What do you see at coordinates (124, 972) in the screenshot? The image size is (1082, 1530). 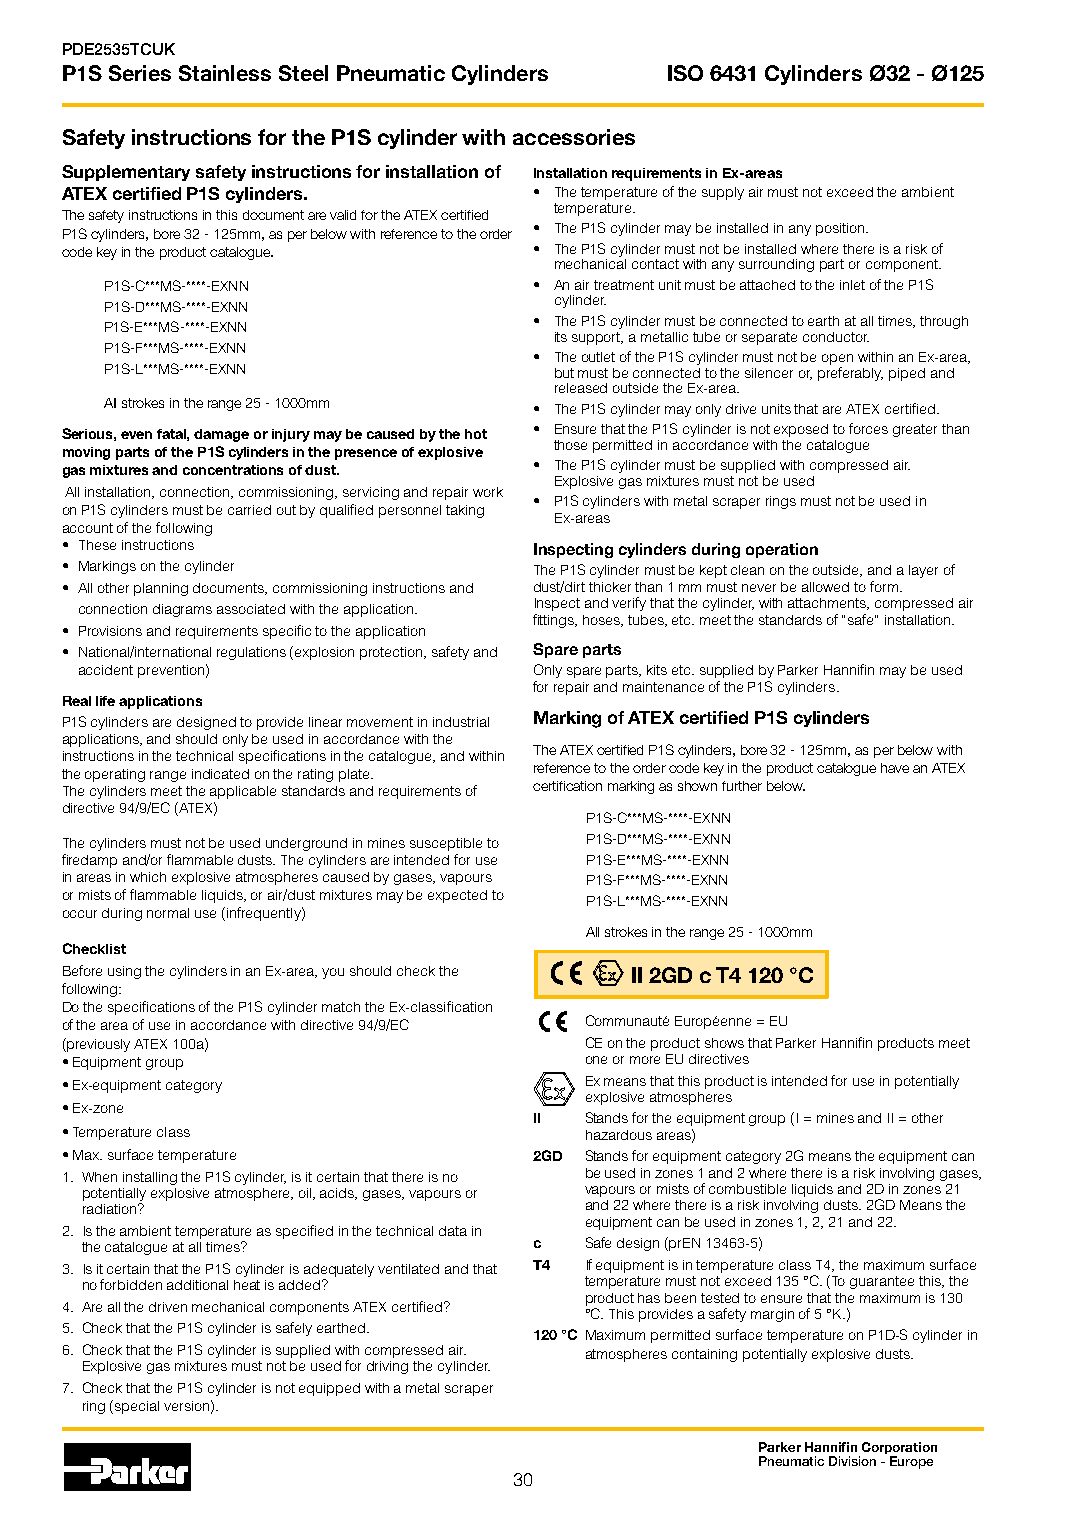 I see `using` at bounding box center [124, 972].
